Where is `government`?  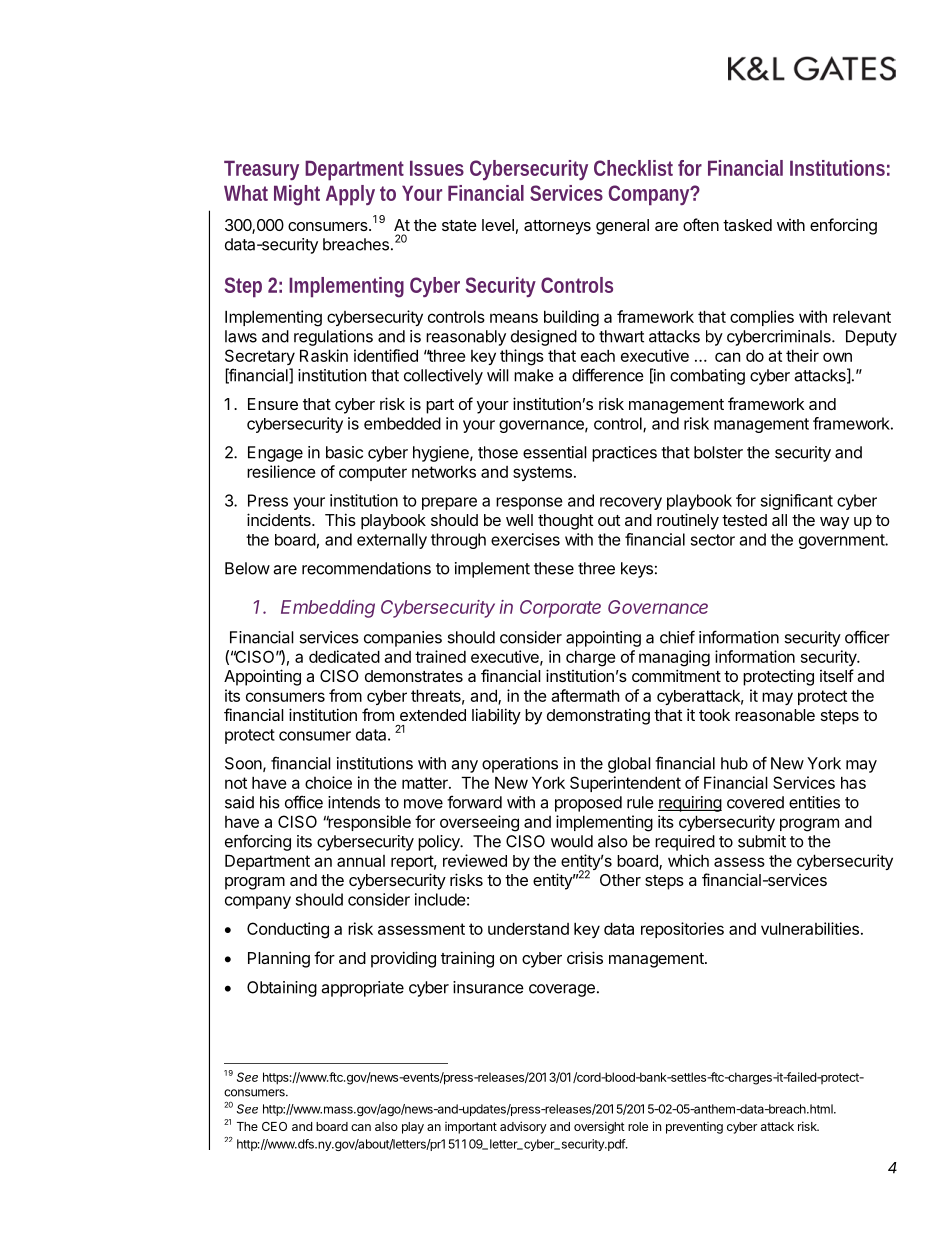 government is located at coordinates (842, 541).
